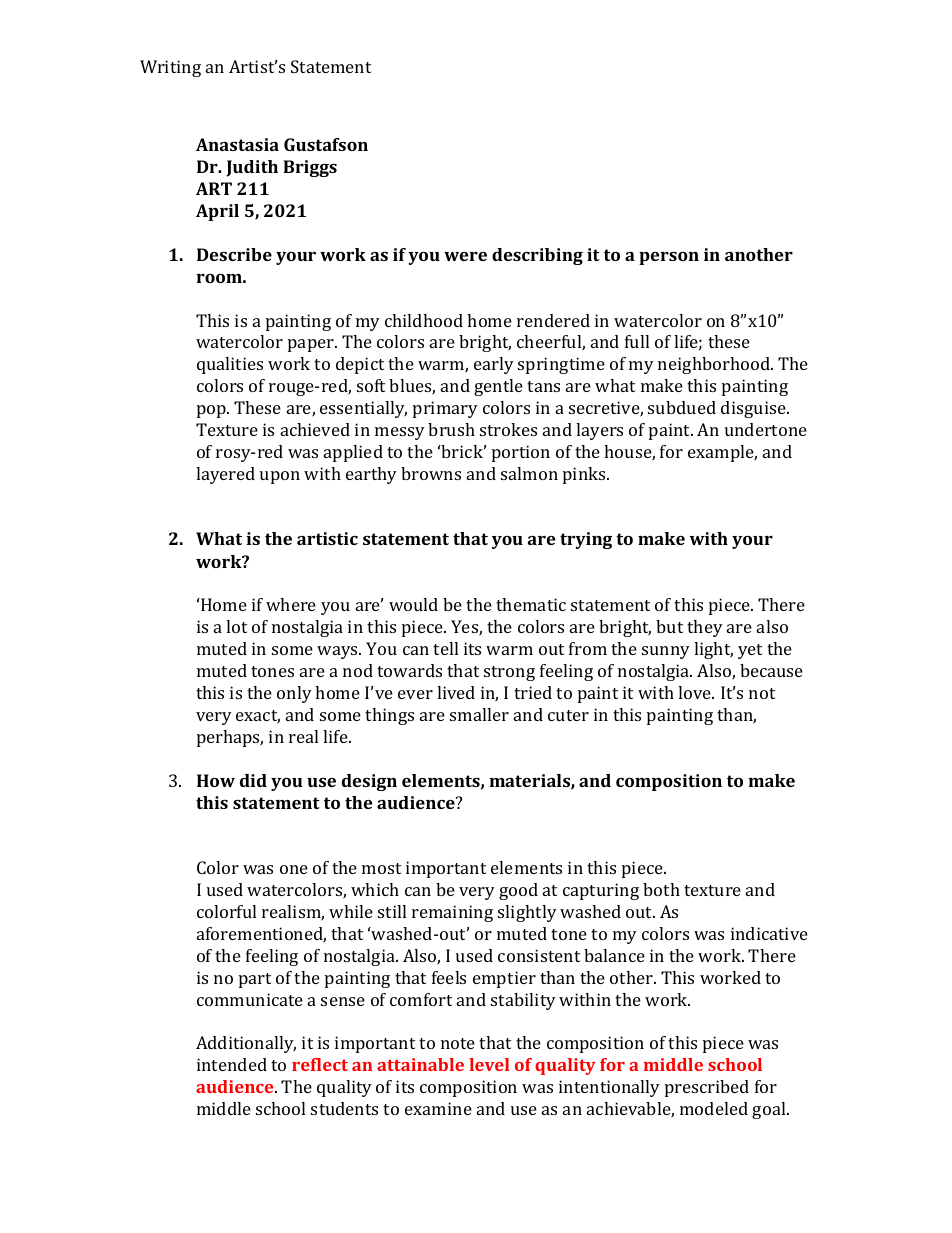 The width and height of the page is (952, 1233). Describe the element at coordinates (236, 626) in the page. I see `lot` at that location.
